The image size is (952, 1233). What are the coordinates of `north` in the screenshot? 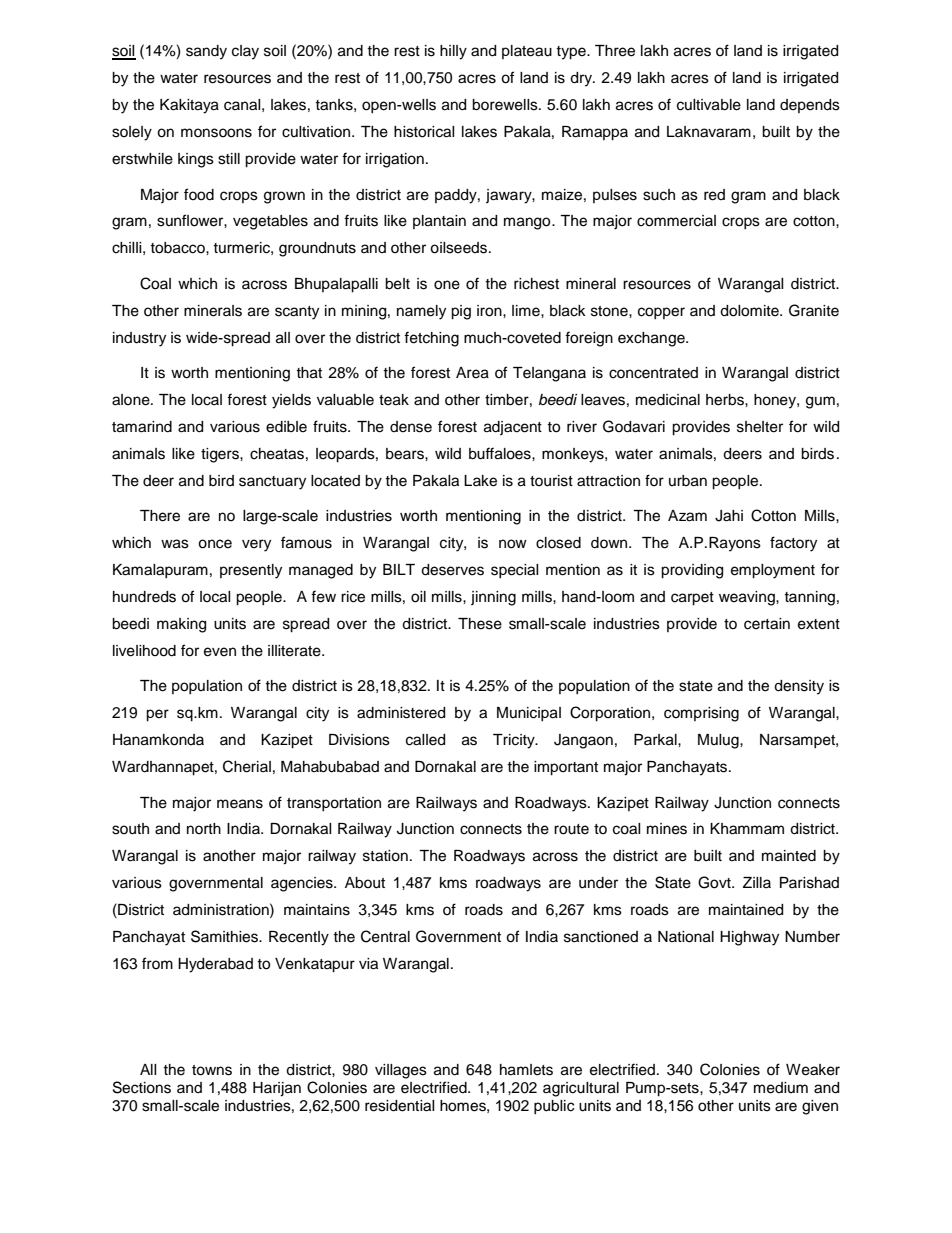 It's located at (204, 828).
